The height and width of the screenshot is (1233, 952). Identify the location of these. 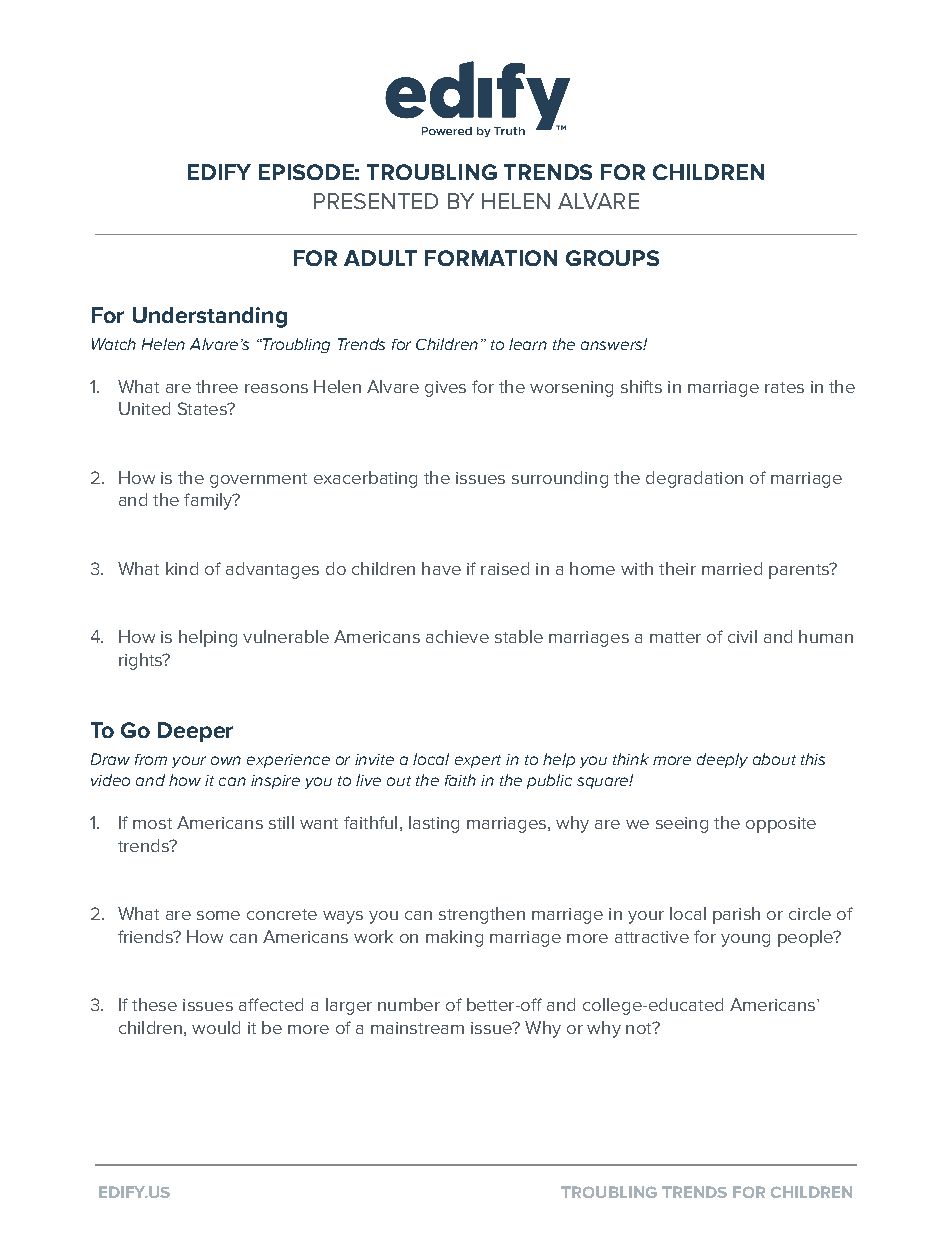
(154, 1004).
